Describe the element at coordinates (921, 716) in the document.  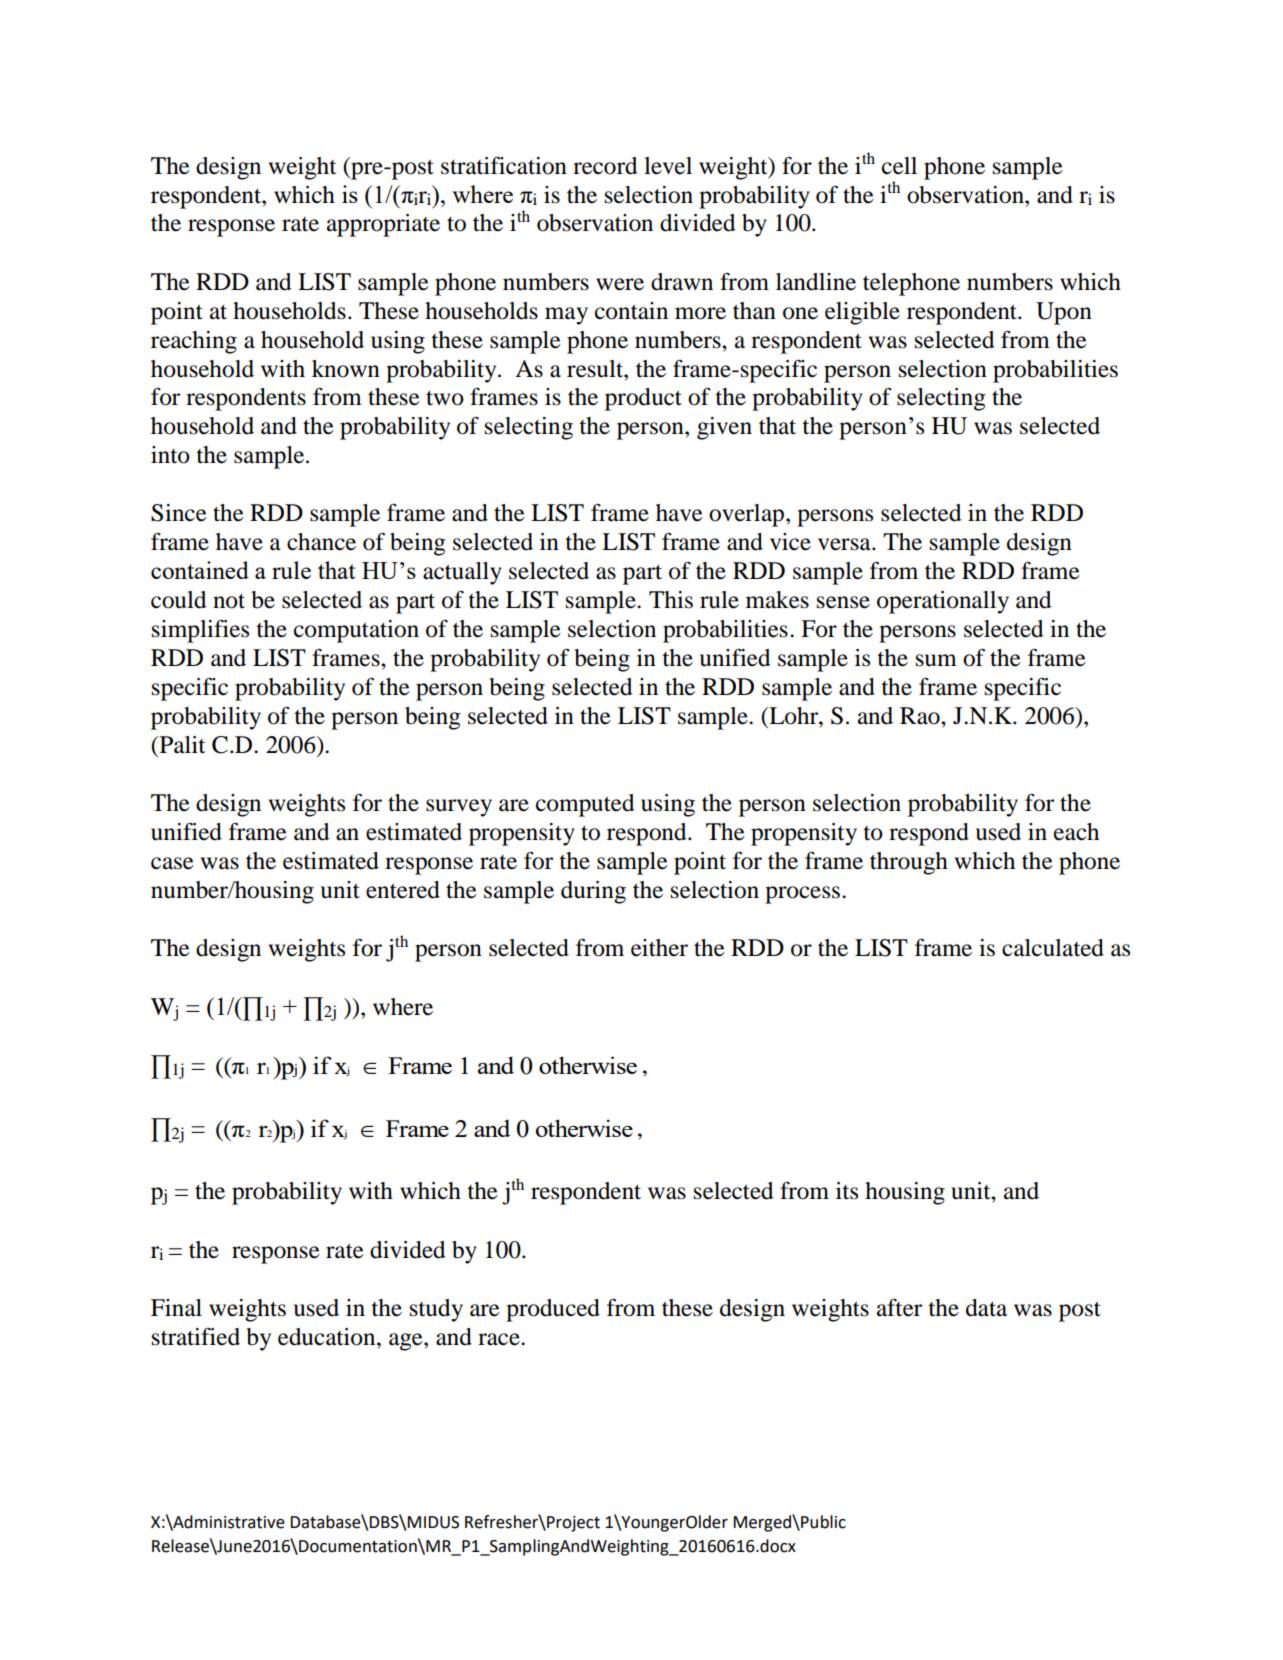
I see `Rao` at that location.
